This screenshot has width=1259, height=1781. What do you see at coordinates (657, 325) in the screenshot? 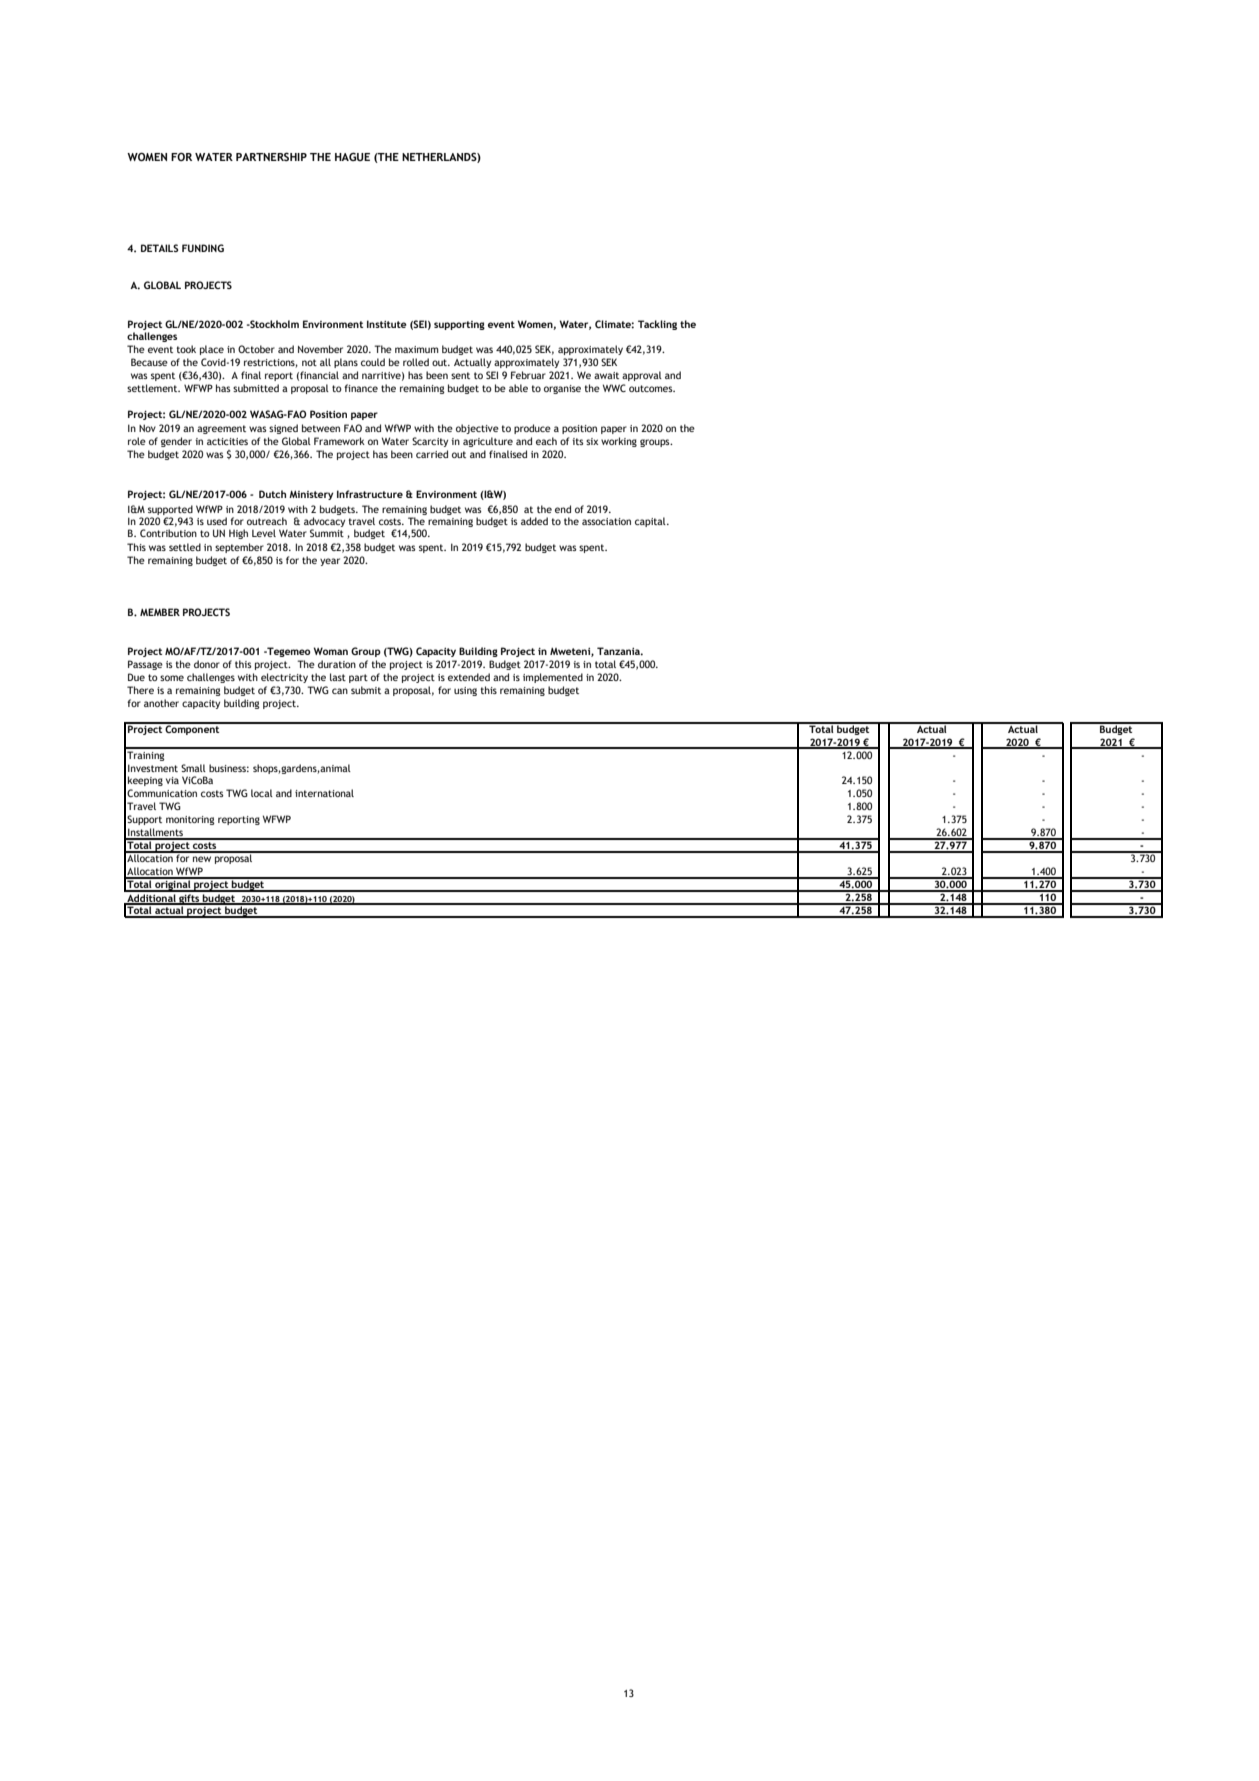
I see `Tackling` at bounding box center [657, 325].
